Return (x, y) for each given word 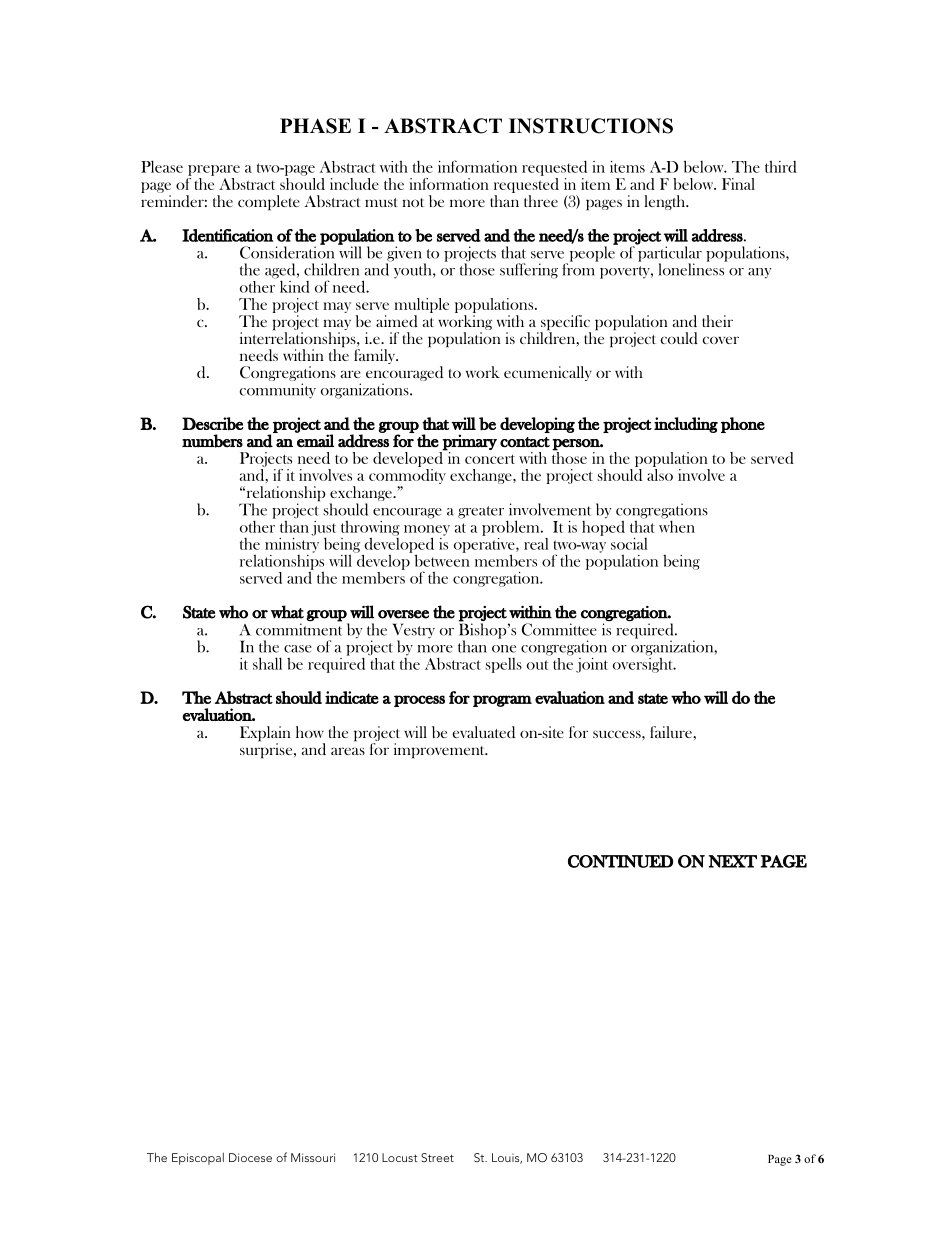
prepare (214, 170)
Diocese (250, 1157)
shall (267, 663)
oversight (644, 664)
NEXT (733, 861)
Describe (213, 424)
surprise (267, 750)
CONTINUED (620, 861)
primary (469, 442)
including (686, 425)
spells (504, 665)
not (413, 202)
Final (738, 184)
